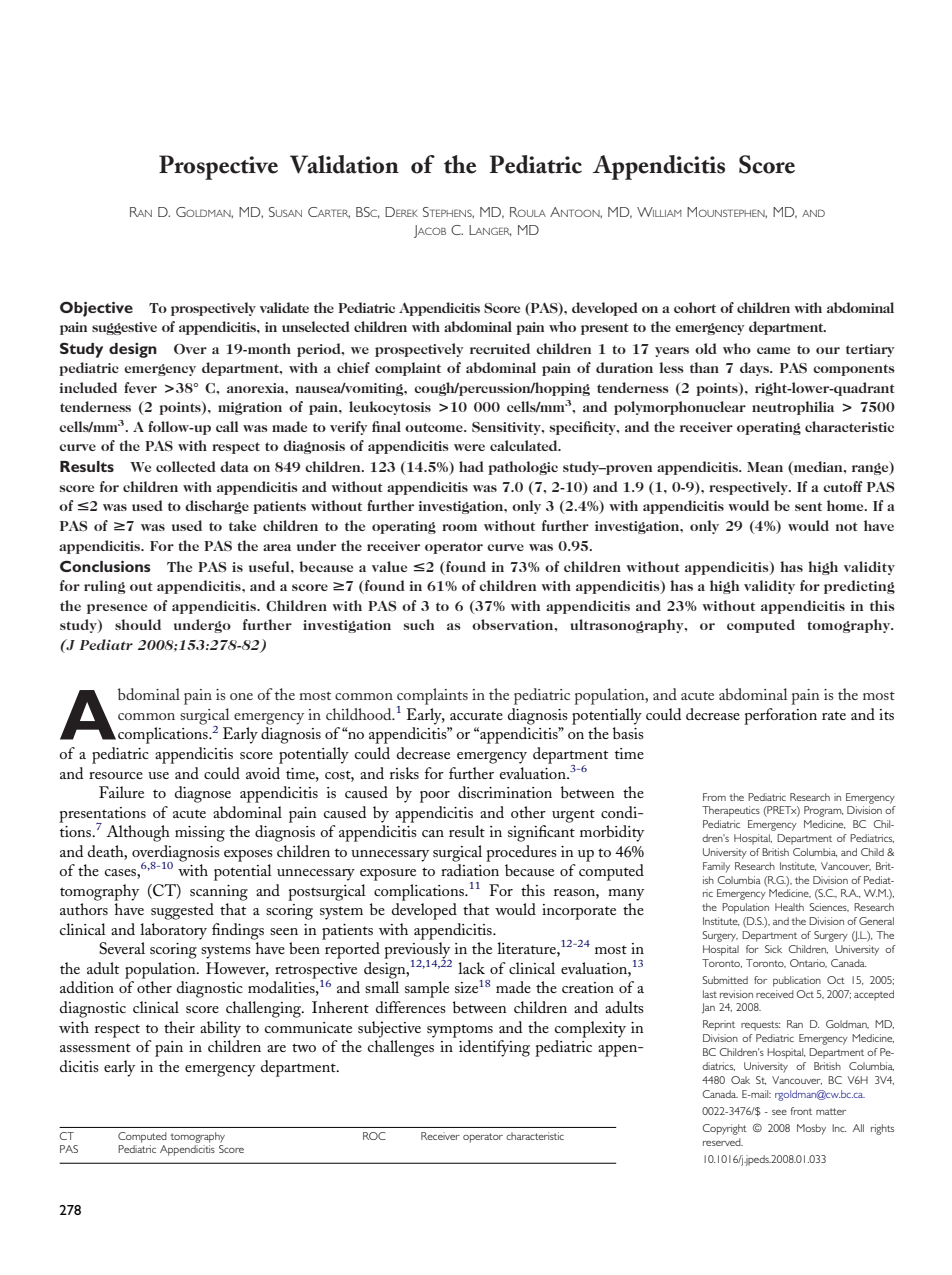  What do you see at coordinates (419, 624) in the page?
I see `such` at bounding box center [419, 624].
